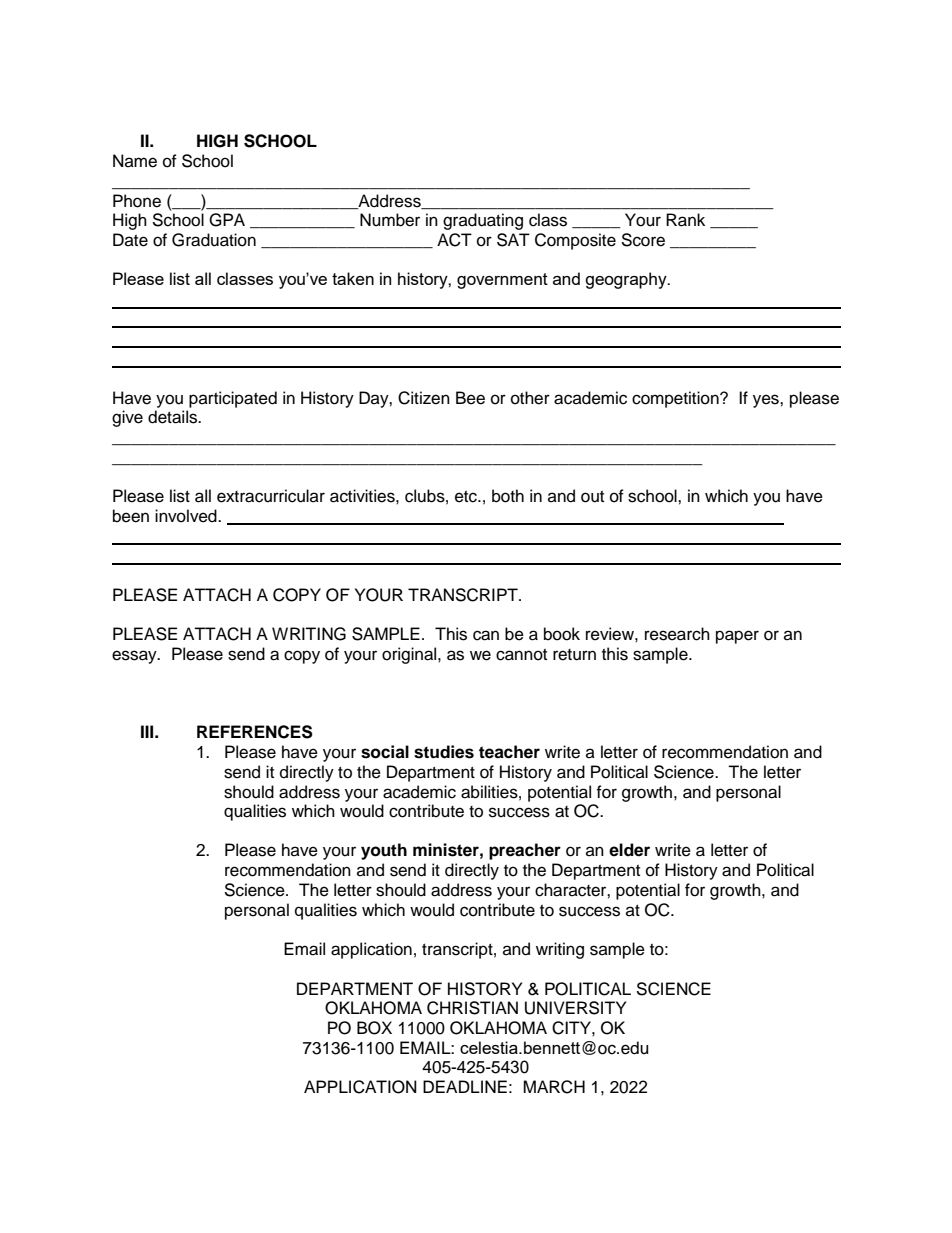 This page has width=952, height=1233. I want to click on GPA, so click(227, 220).
